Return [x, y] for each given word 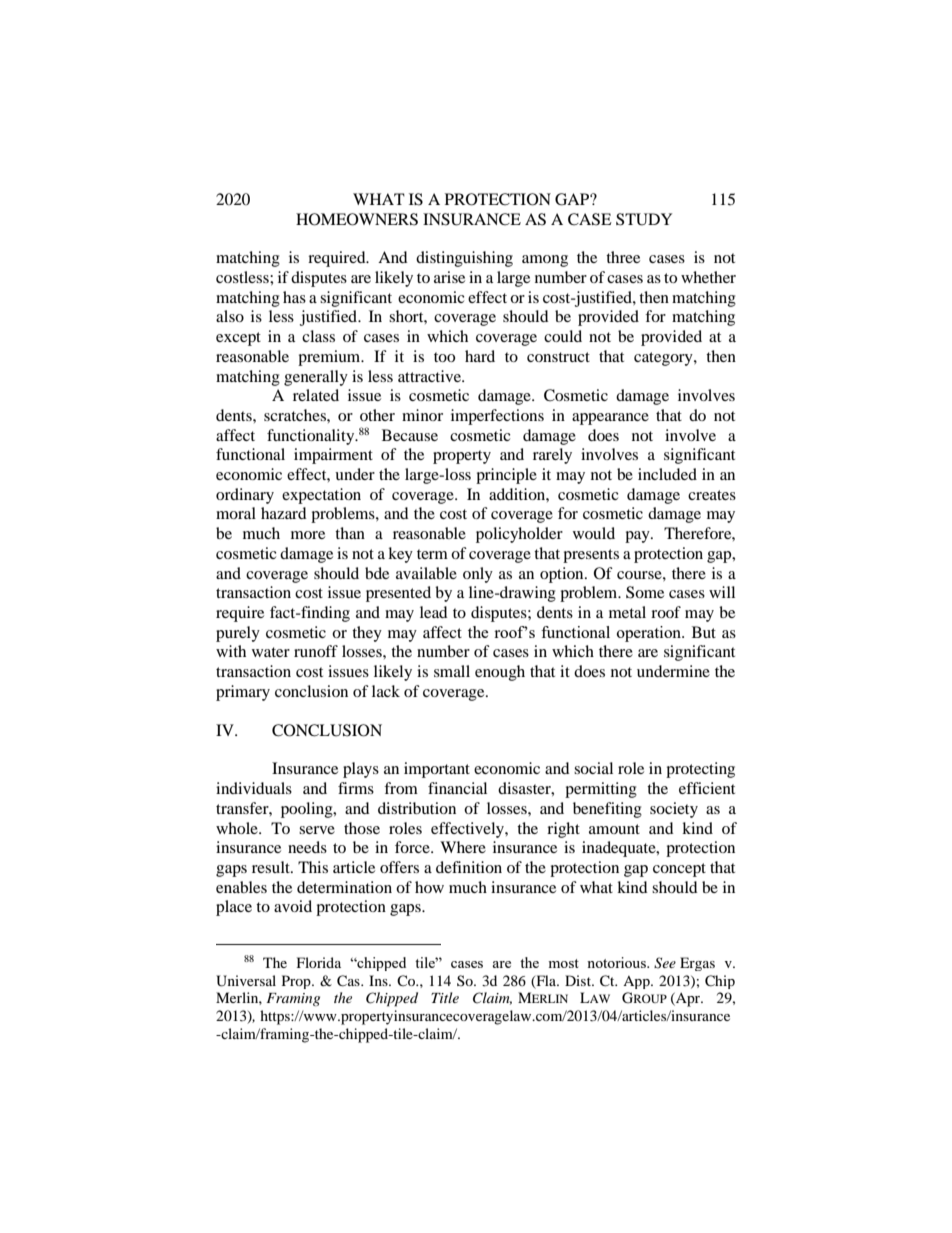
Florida [319, 962]
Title [445, 997]
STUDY [644, 219]
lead [434, 612]
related [316, 395]
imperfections [497, 417]
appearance [610, 419]
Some [645, 592]
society [674, 810]
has [294, 297]
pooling [308, 810]
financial [457, 788]
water [271, 652]
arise [449, 277]
